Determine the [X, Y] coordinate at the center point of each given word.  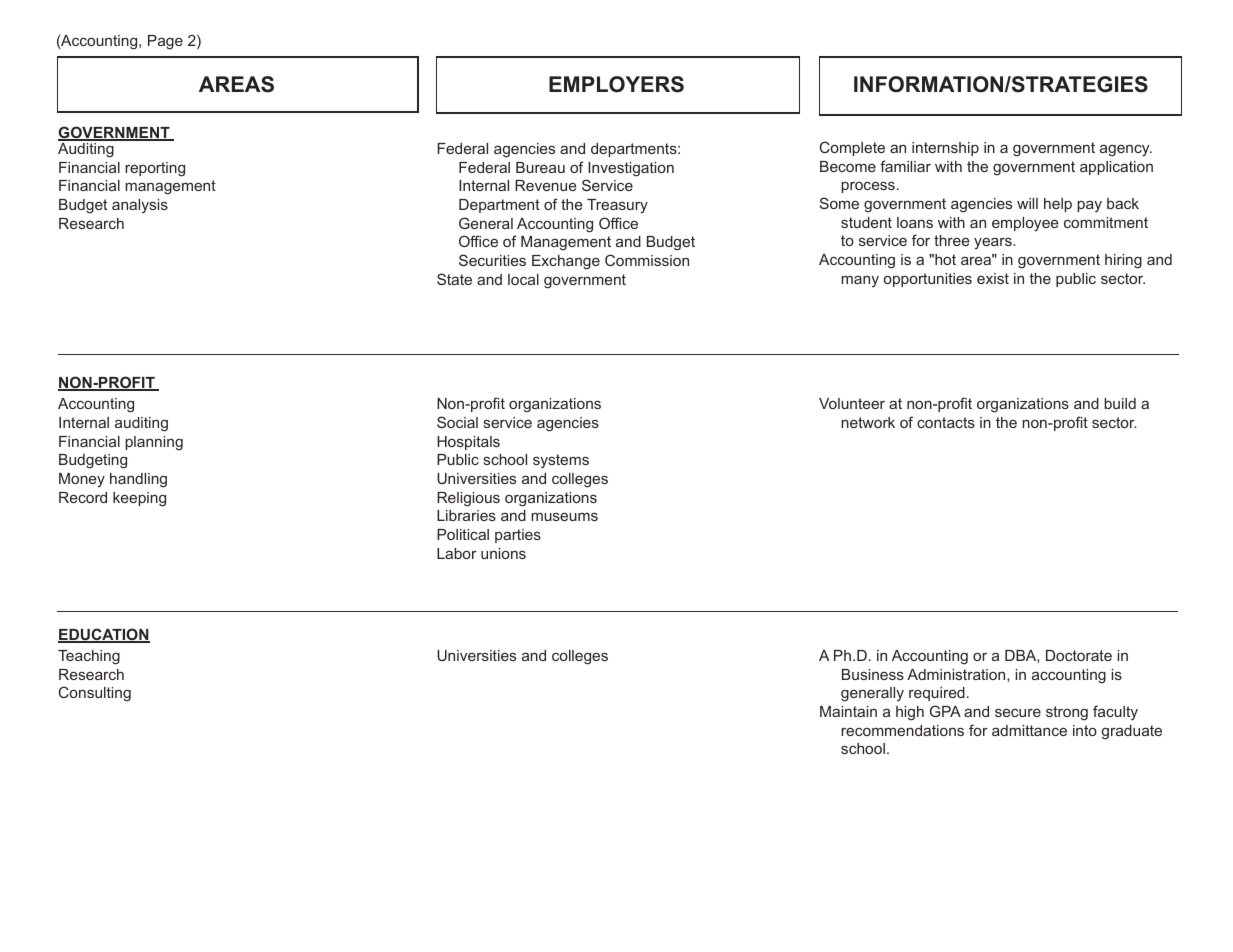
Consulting [95, 694]
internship [945, 149]
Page [165, 42]
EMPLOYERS [616, 84]
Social [457, 422]
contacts [946, 422]
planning [154, 443]
